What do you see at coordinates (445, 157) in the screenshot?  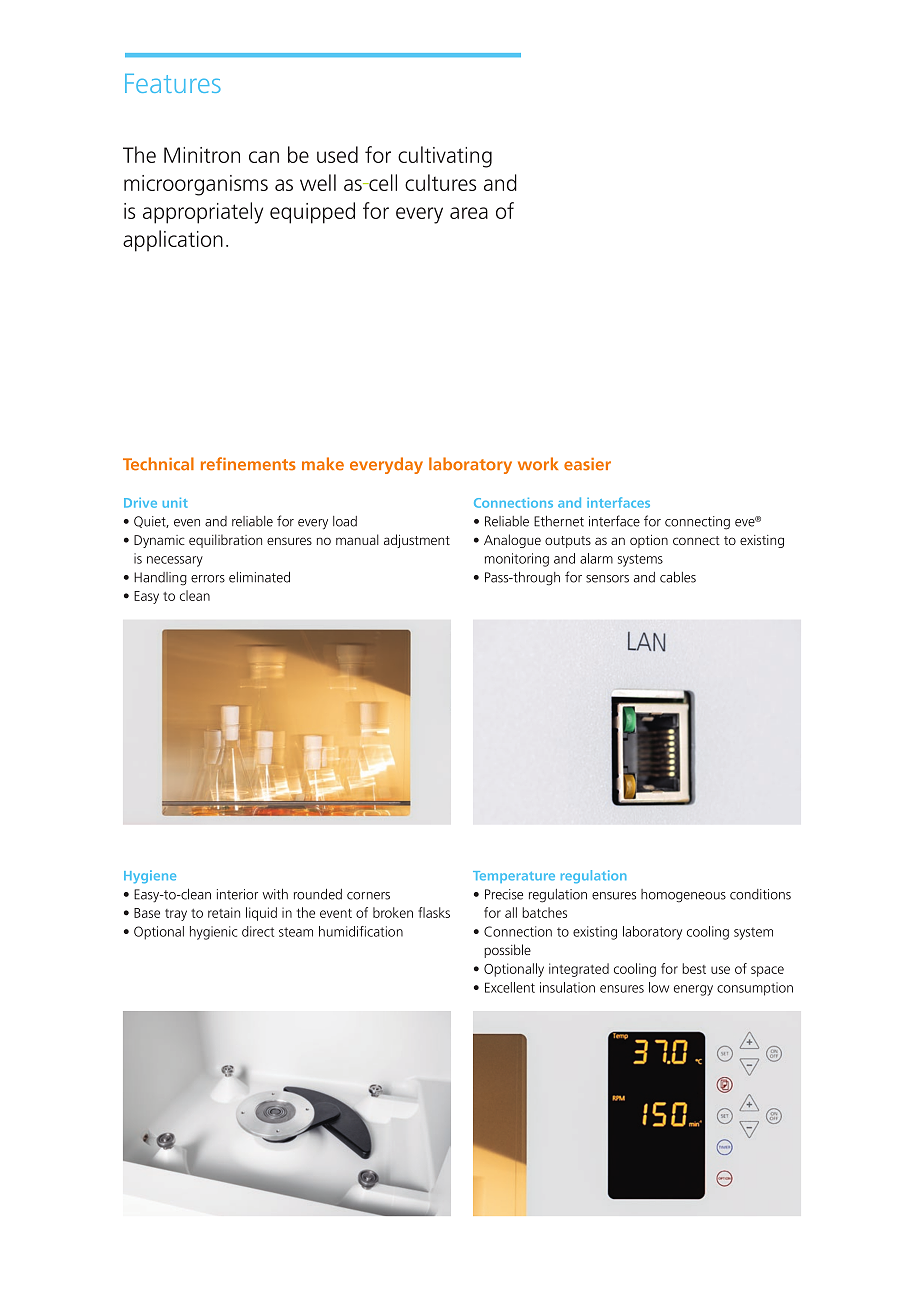 I see `cultivating` at bounding box center [445, 157].
